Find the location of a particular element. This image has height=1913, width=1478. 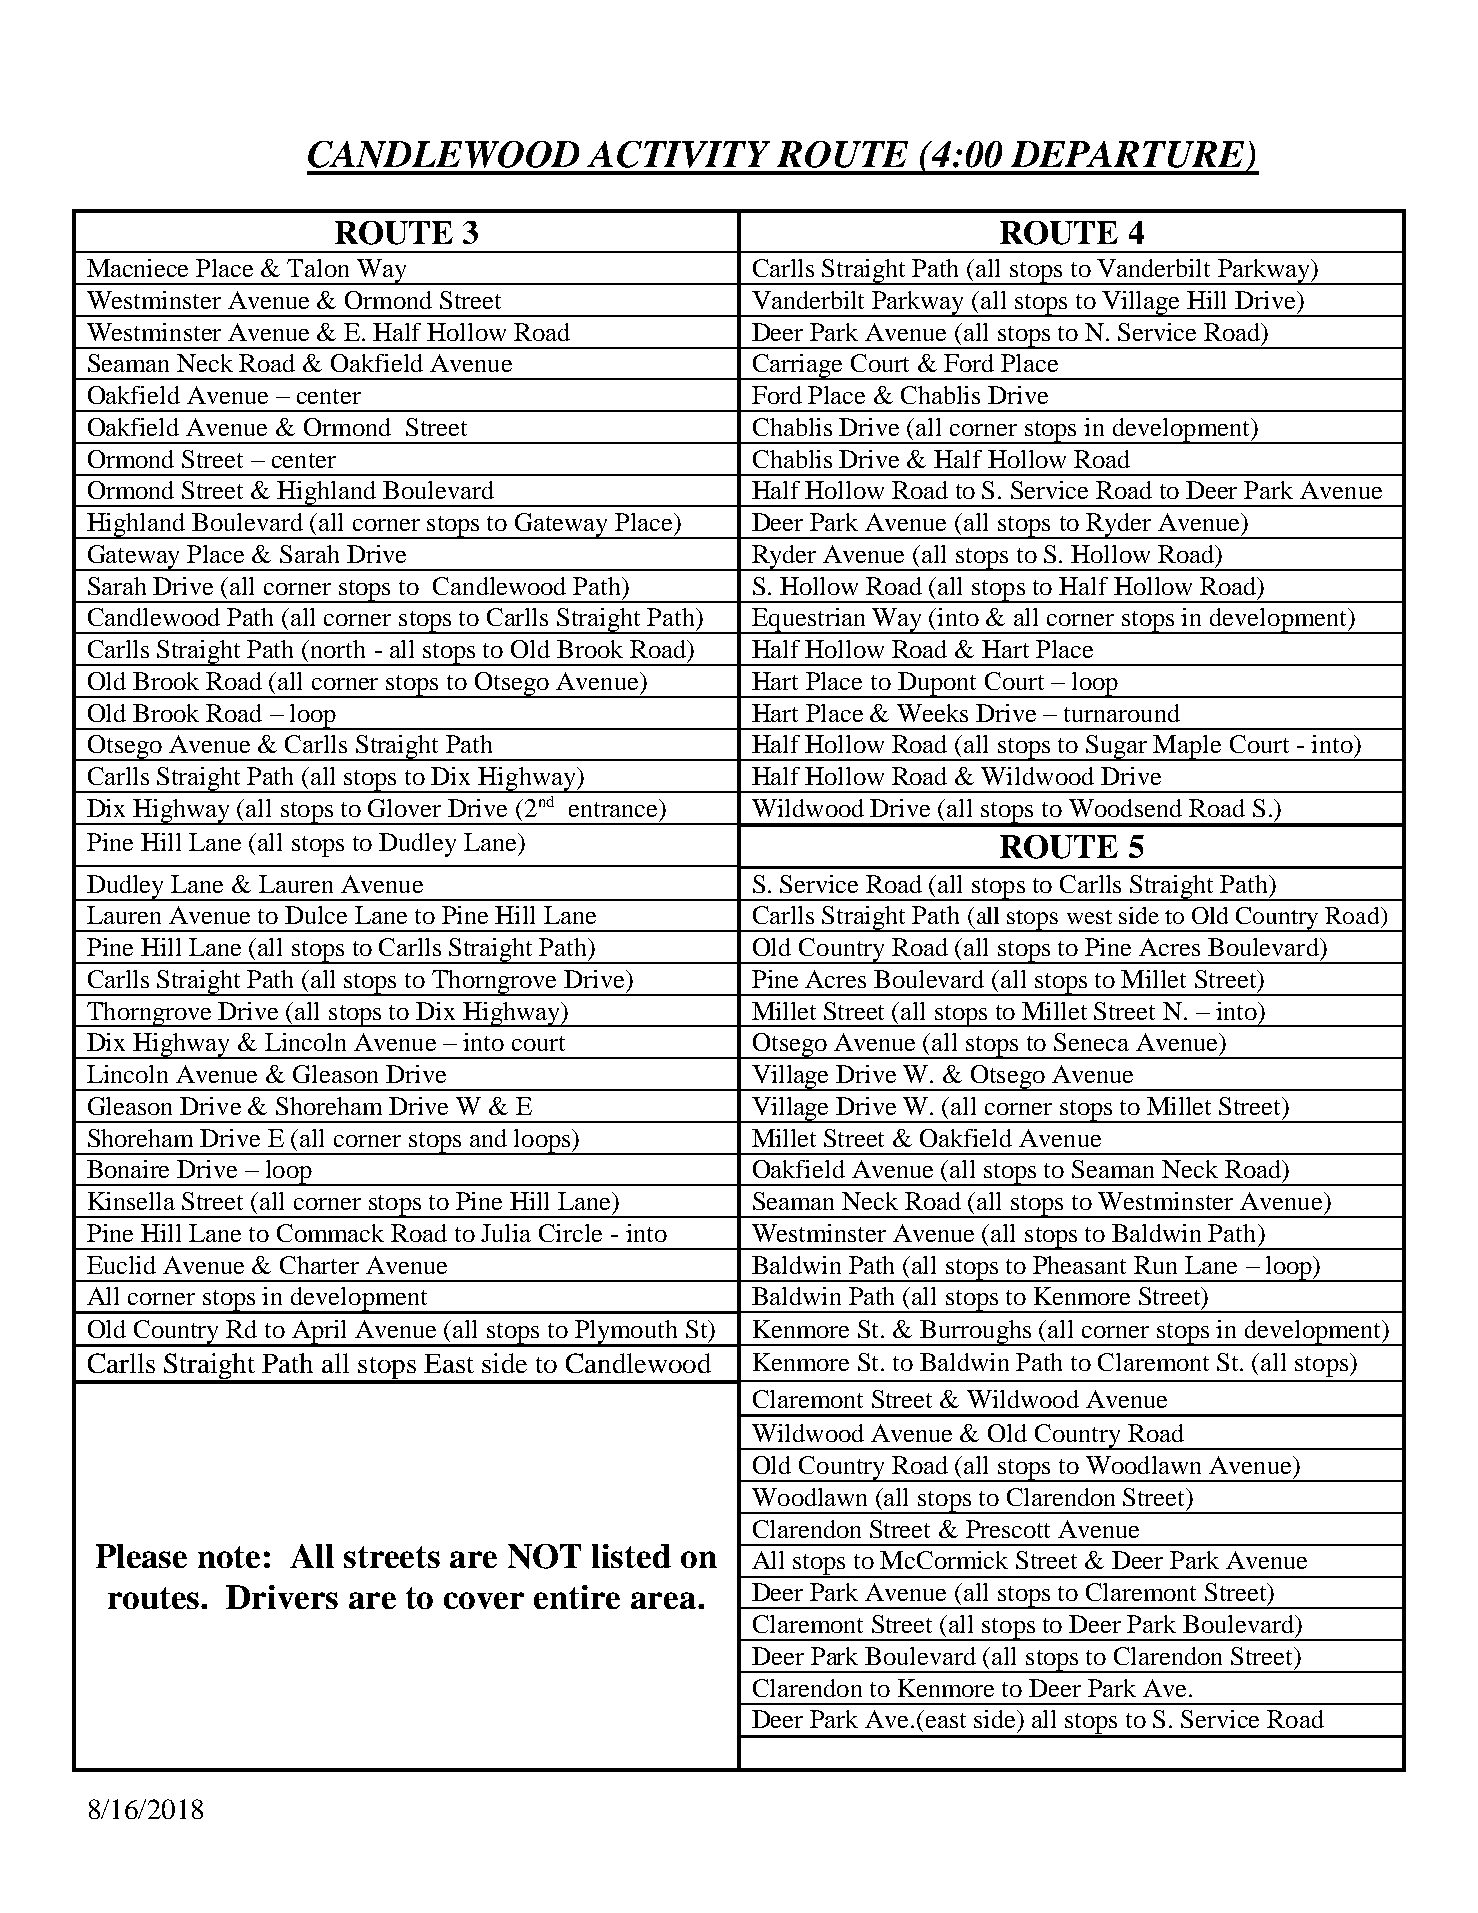

north is located at coordinates (338, 649).
